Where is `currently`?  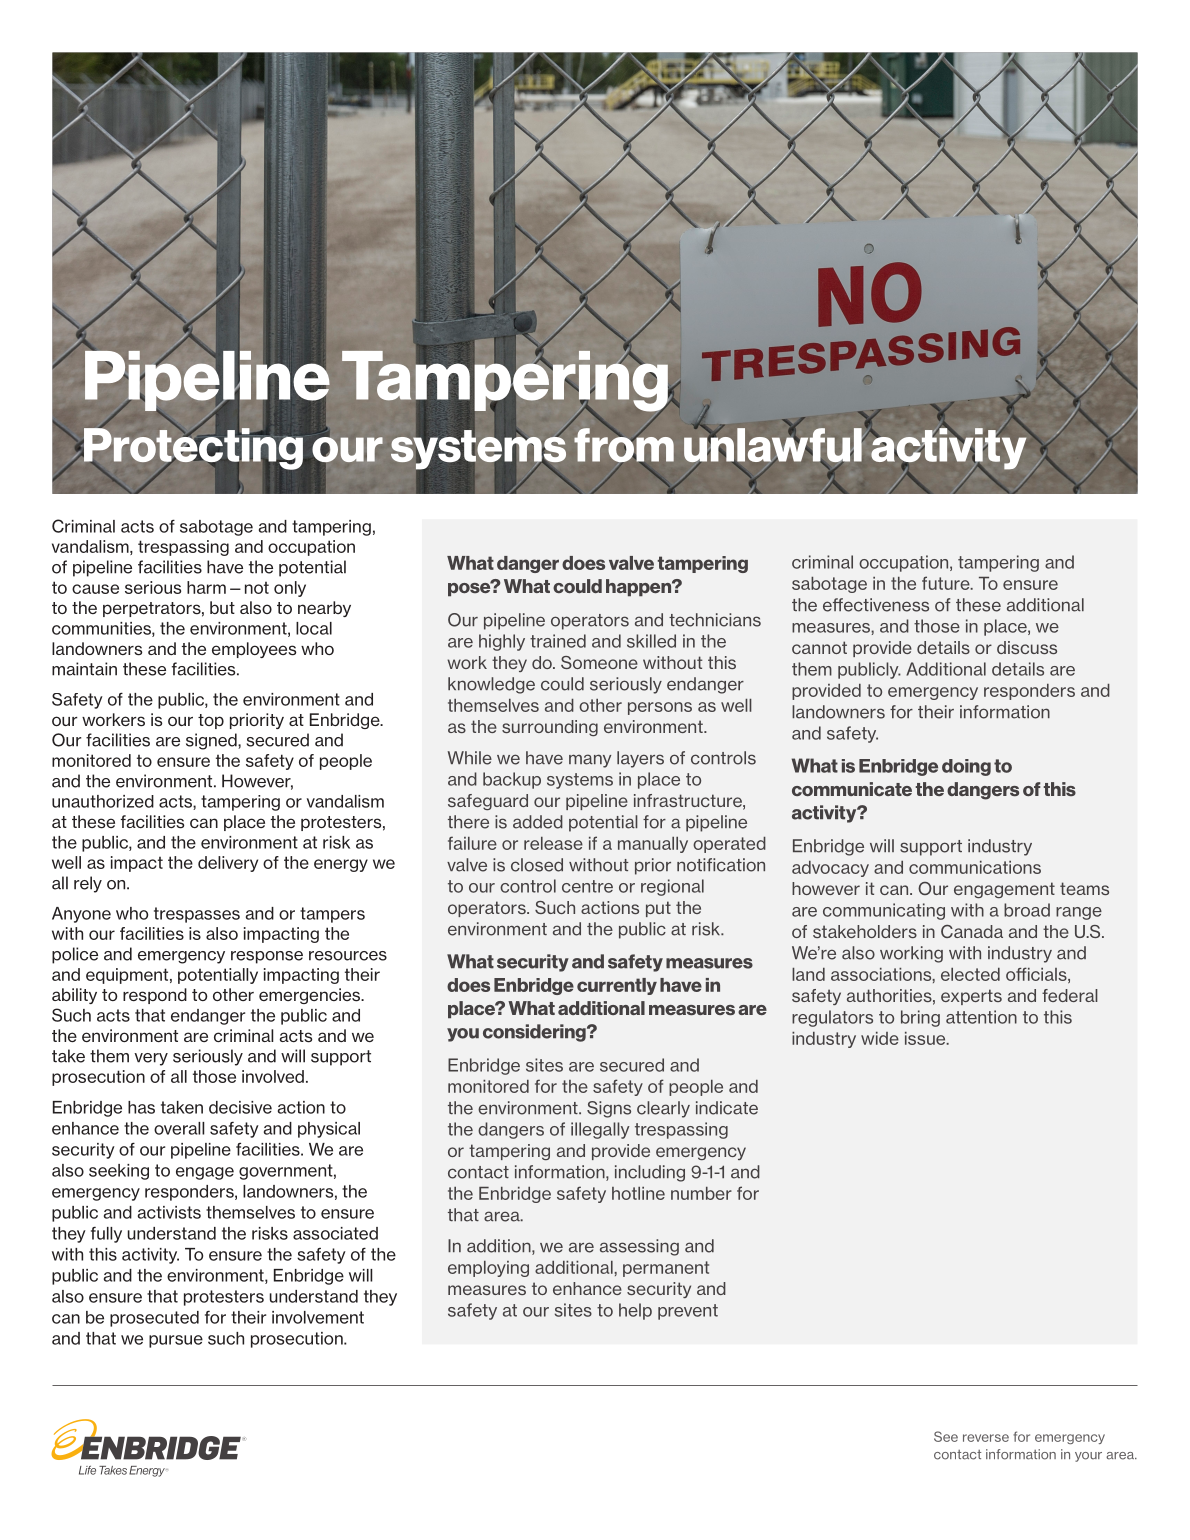 currently is located at coordinates (617, 986).
